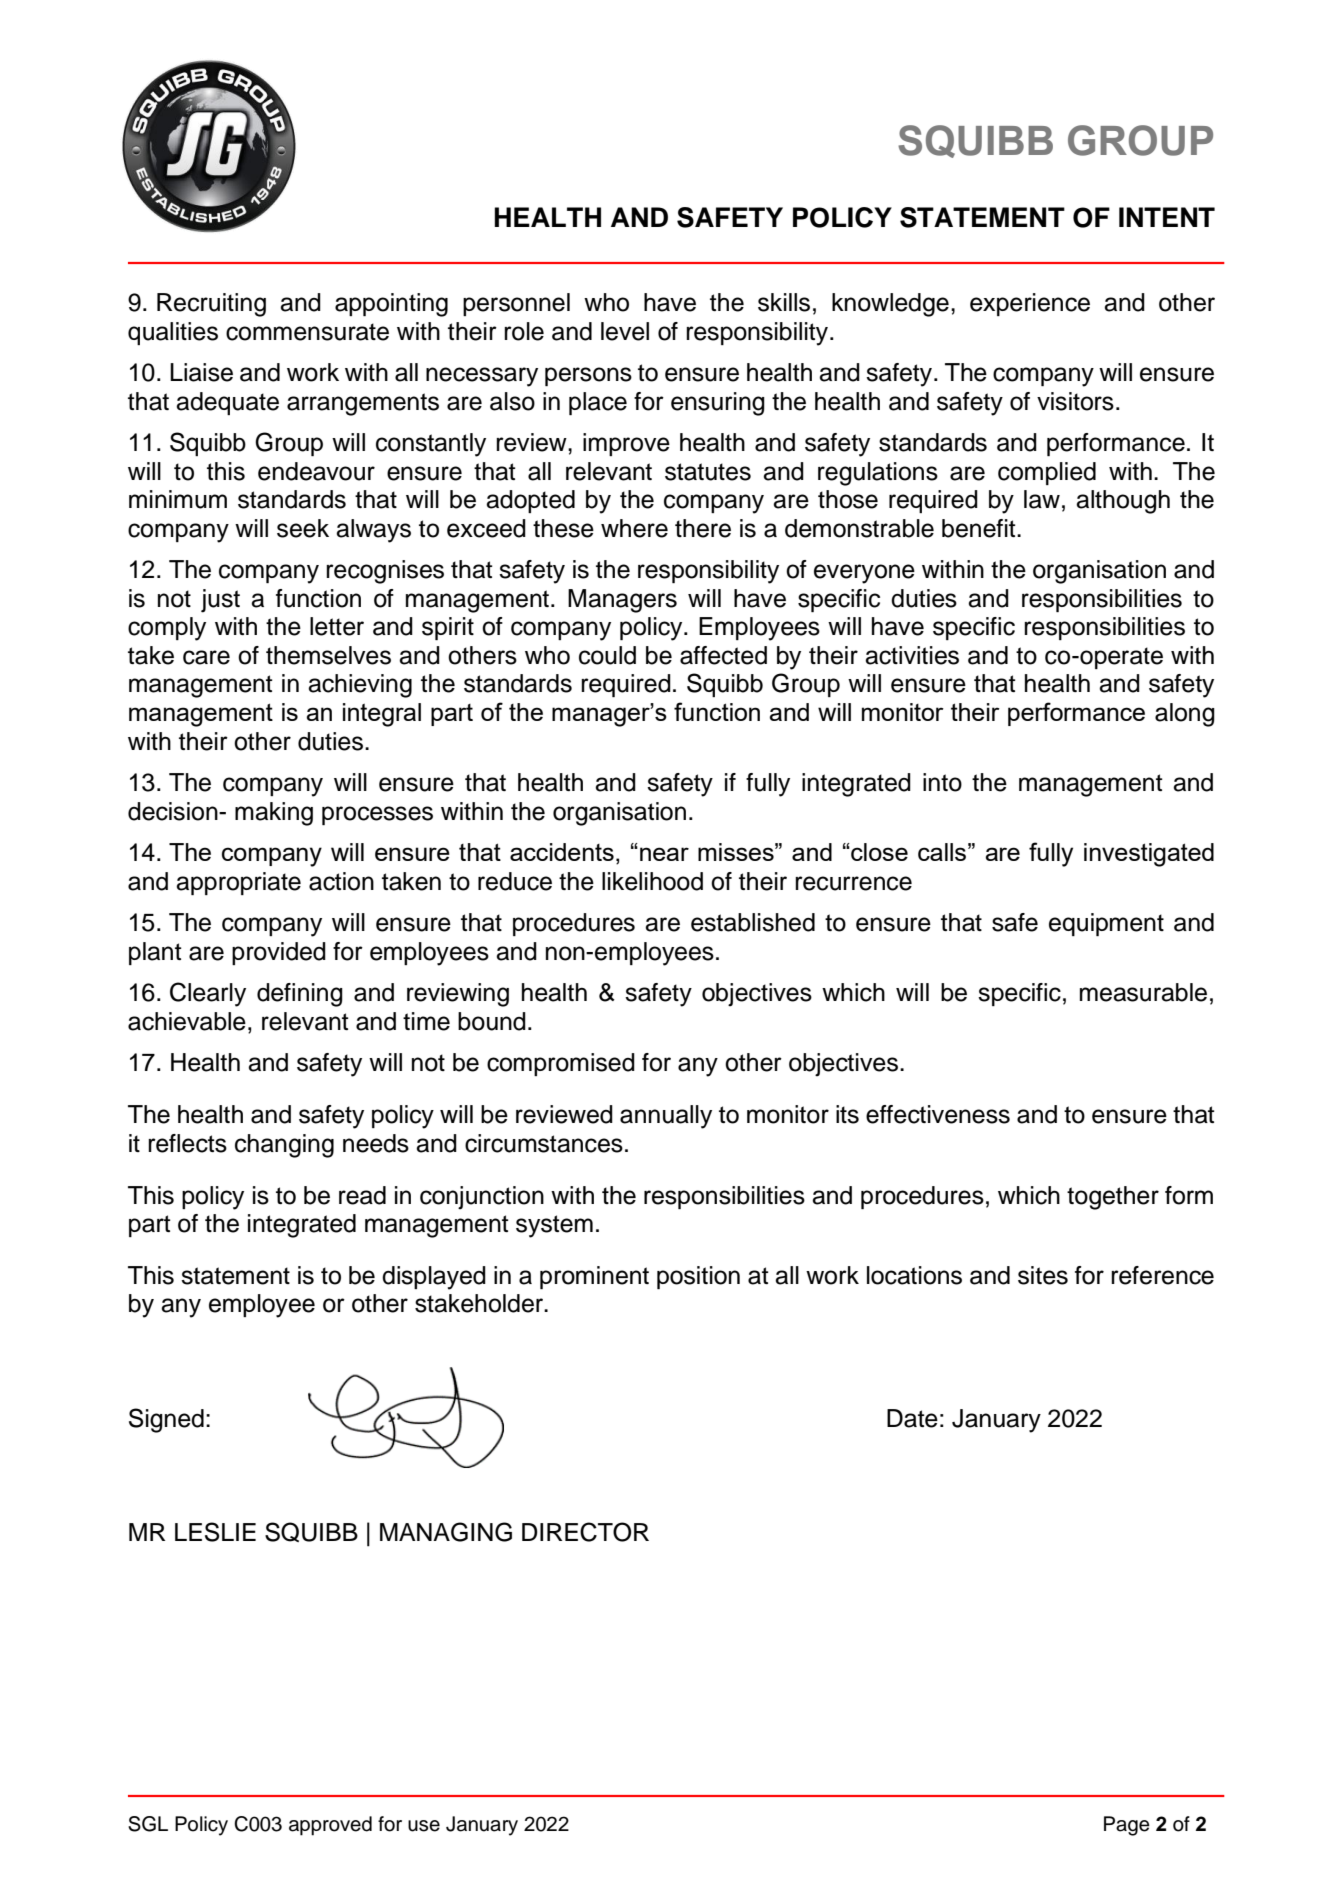  Describe the element at coordinates (698, 1277) in the document. I see `position` at that location.
